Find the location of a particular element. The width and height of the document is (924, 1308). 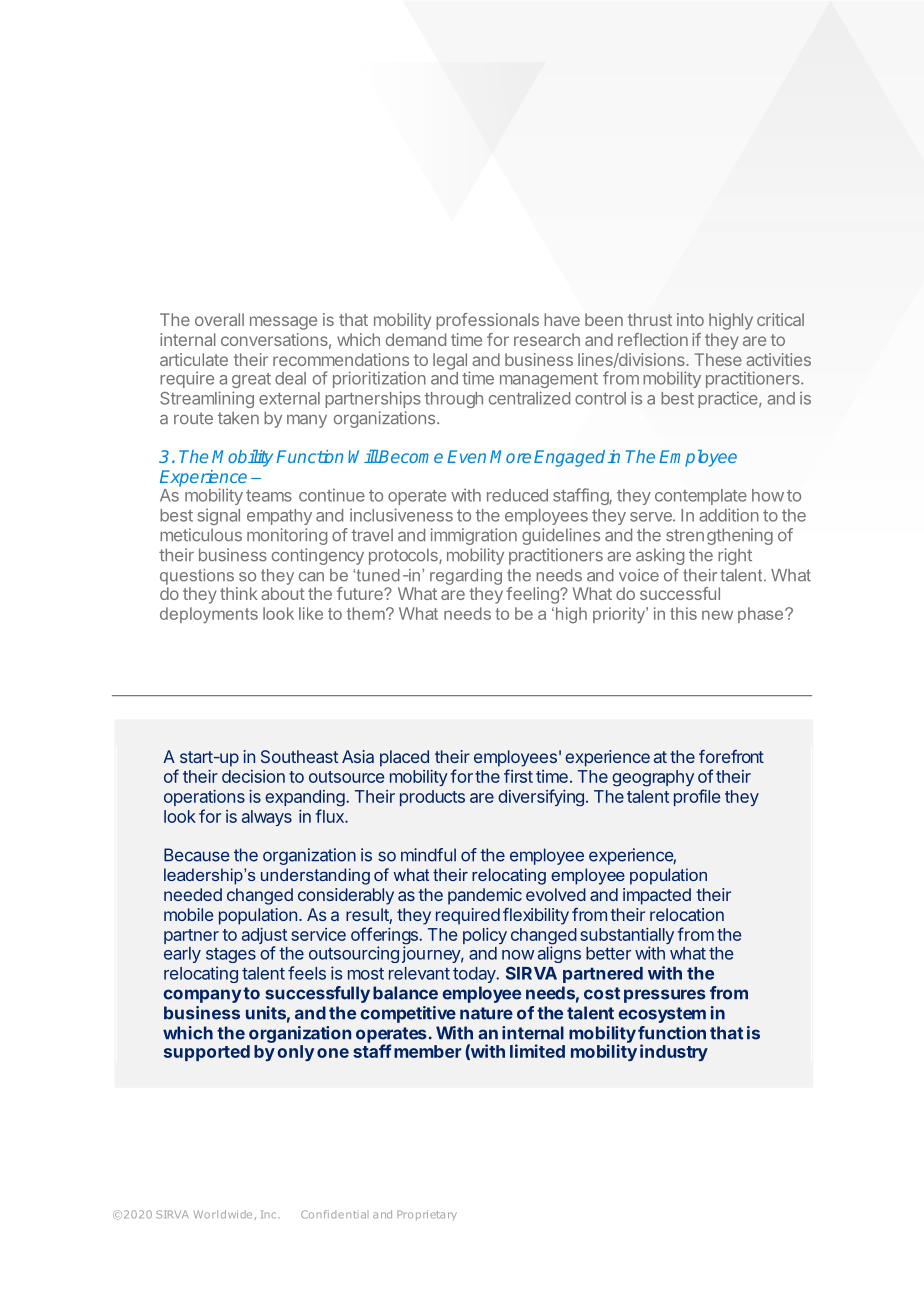

first is located at coordinates (518, 776).
